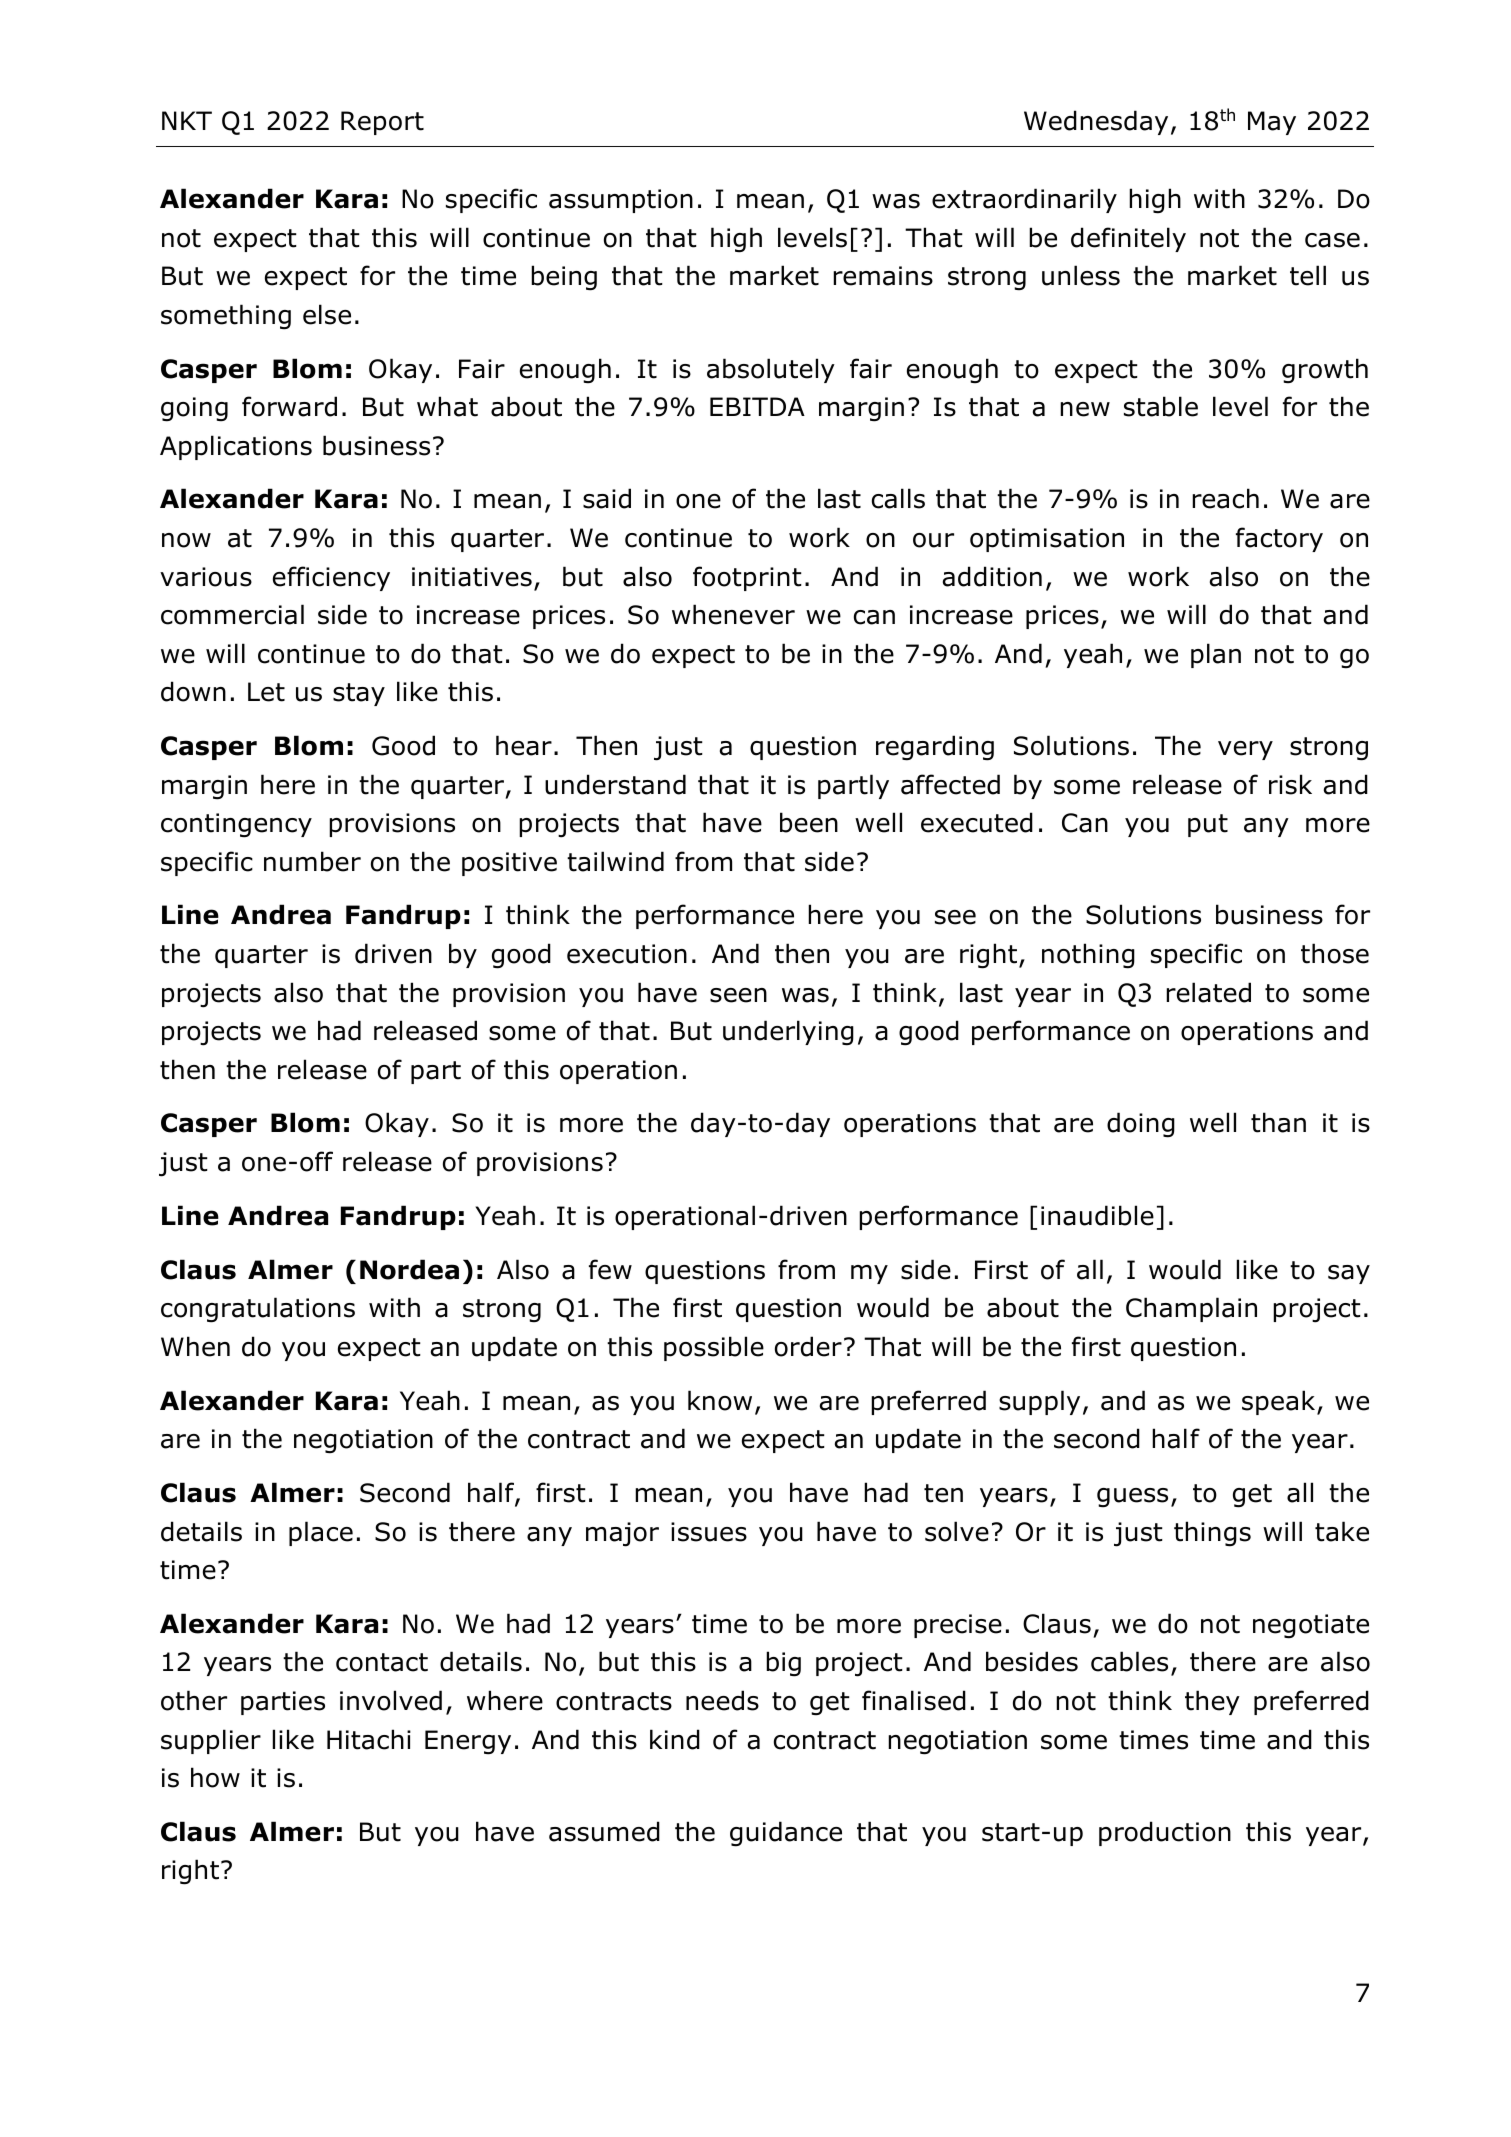 The width and height of the screenshot is (1511, 2137). What do you see at coordinates (1208, 992) in the screenshot?
I see `related` at bounding box center [1208, 992].
